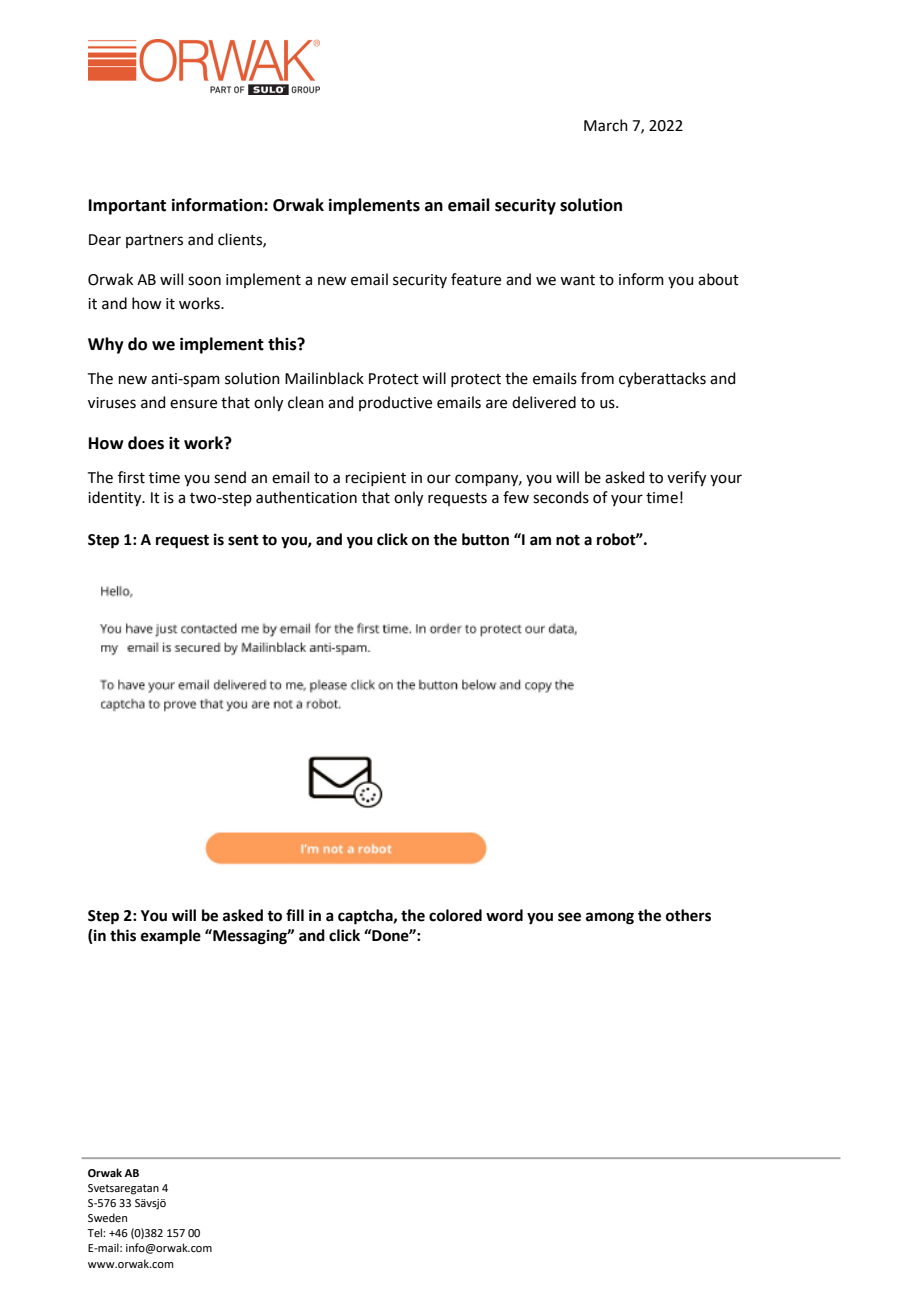  Describe the element at coordinates (568, 540) in the document. I see `not` at that location.
